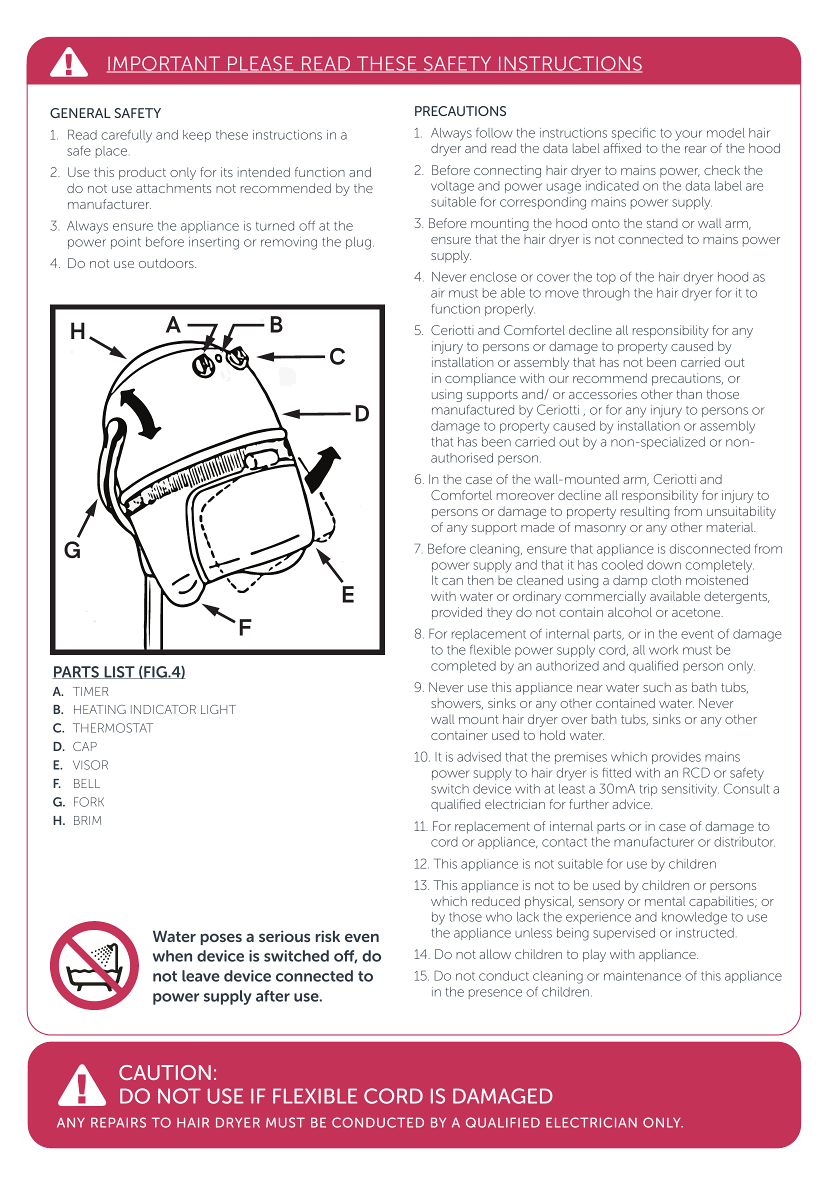 This screenshot has width=835, height=1185. What do you see at coordinates (642, 976) in the screenshot?
I see `maintenance` at bounding box center [642, 976].
